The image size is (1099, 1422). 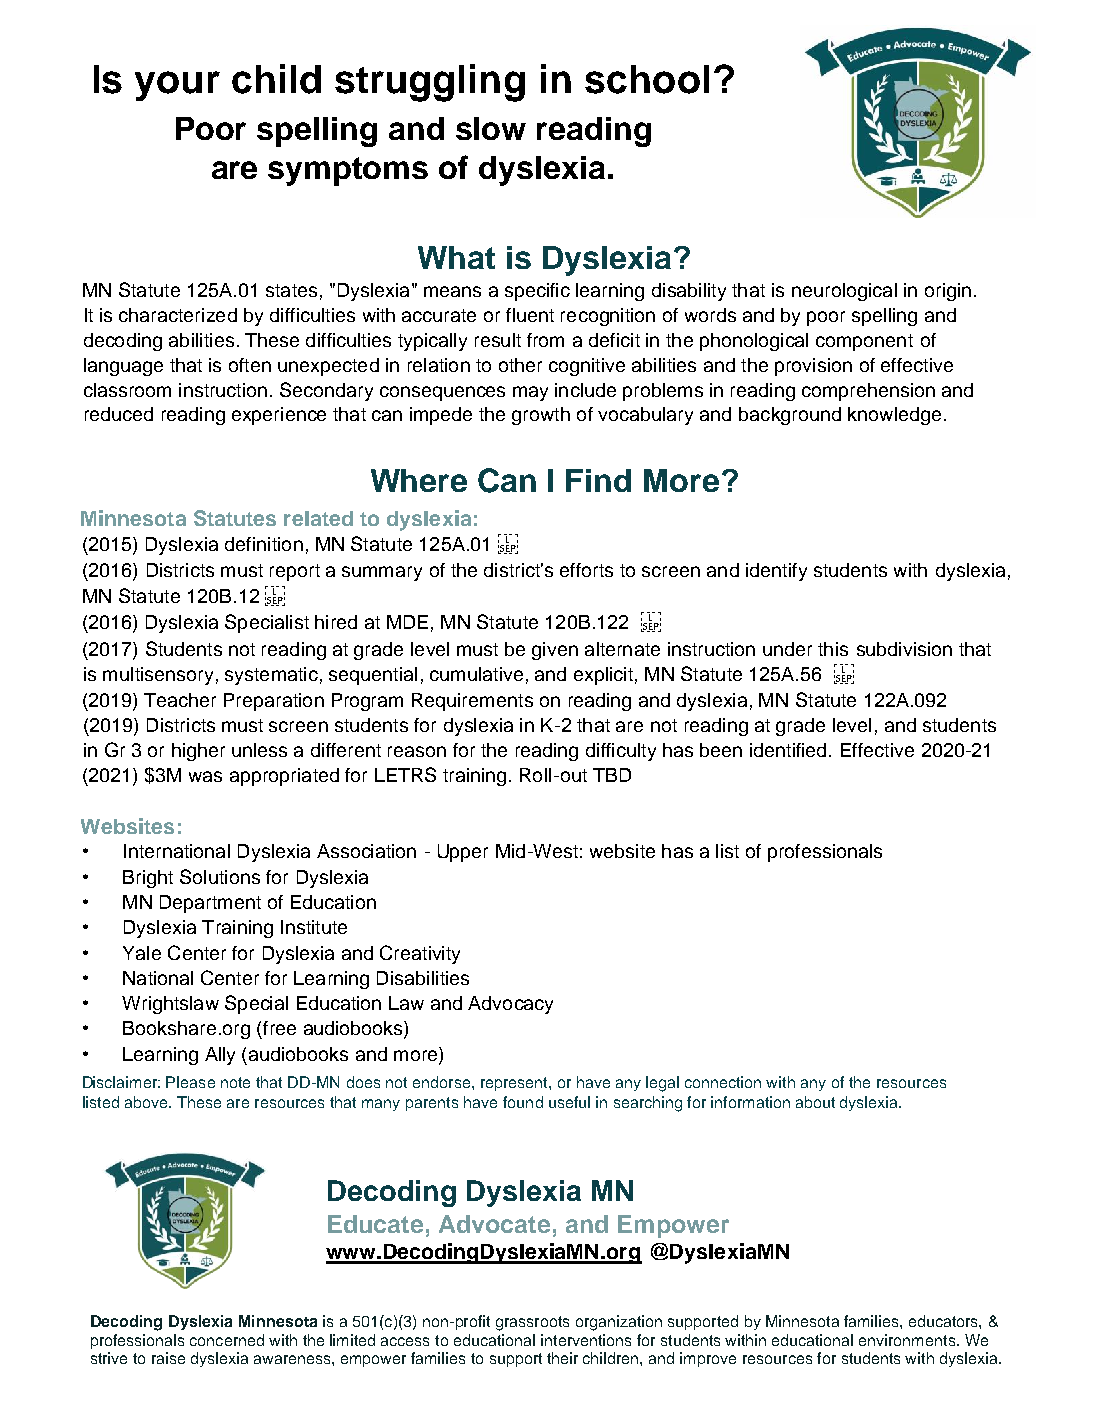 What do you see at coordinates (491, 128) in the document?
I see `slow` at bounding box center [491, 128].
